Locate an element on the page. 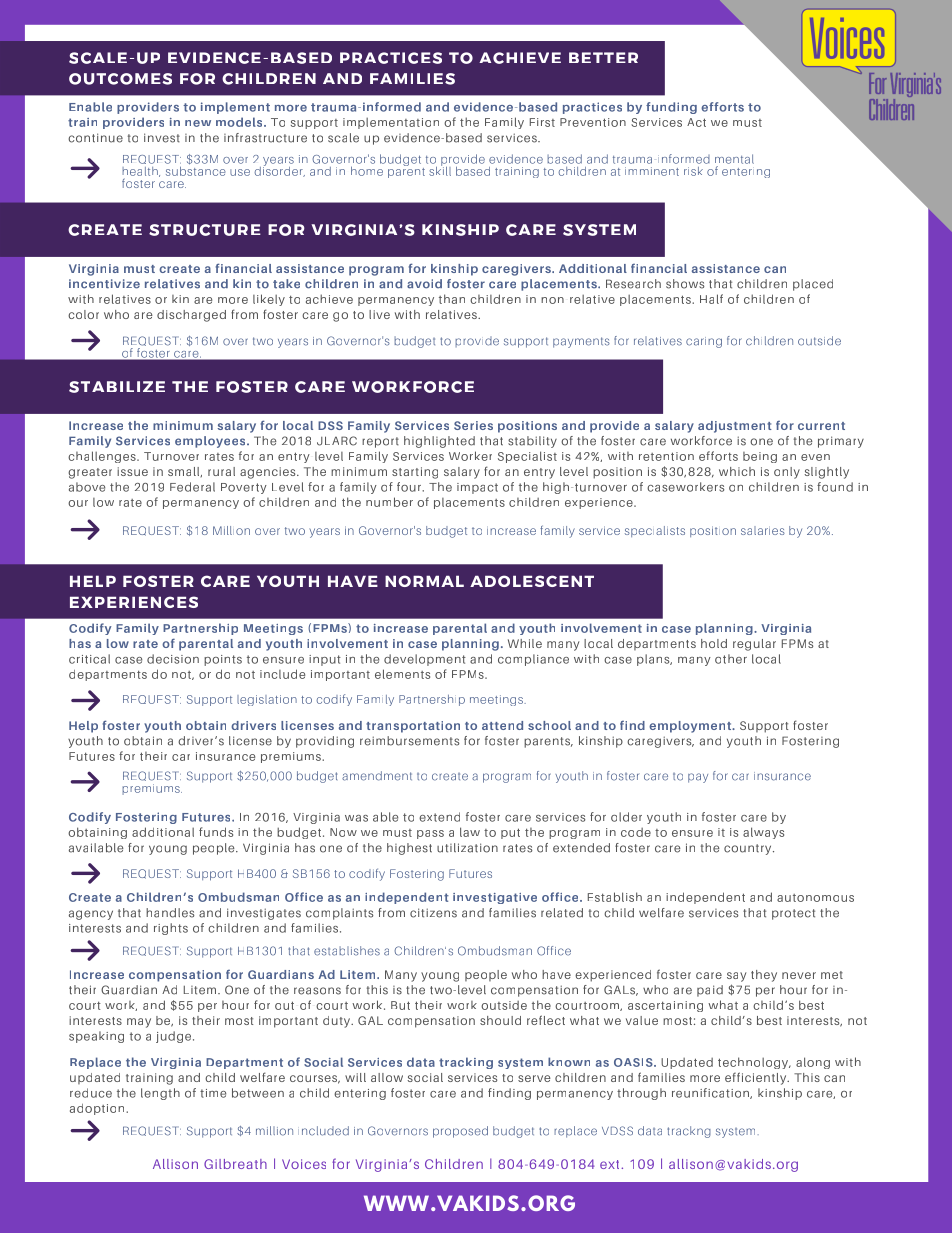 The width and height of the image is (952, 1233). funds is located at coordinates (216, 832).
